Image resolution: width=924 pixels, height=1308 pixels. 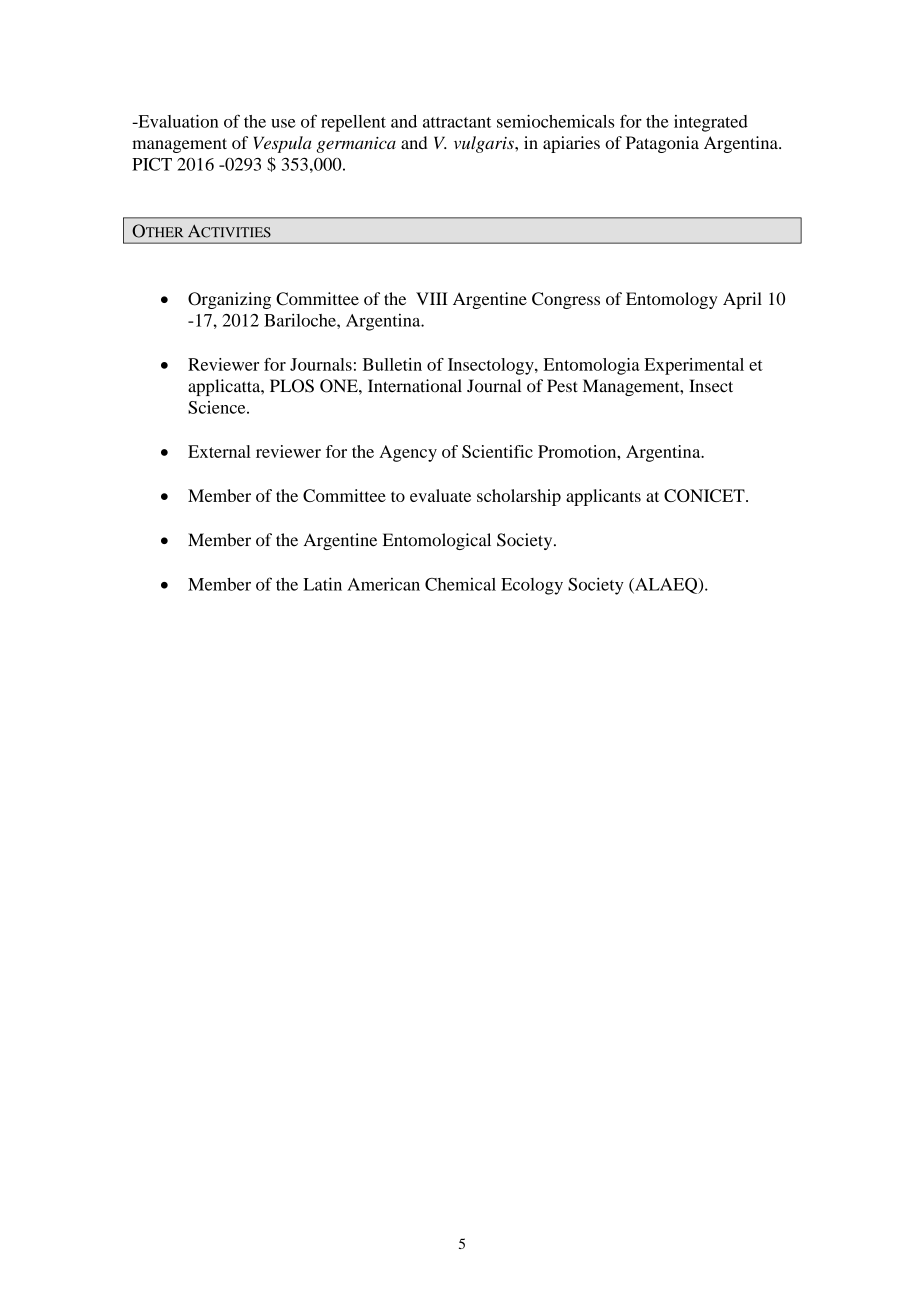 I want to click on Bulletin, so click(x=392, y=364).
